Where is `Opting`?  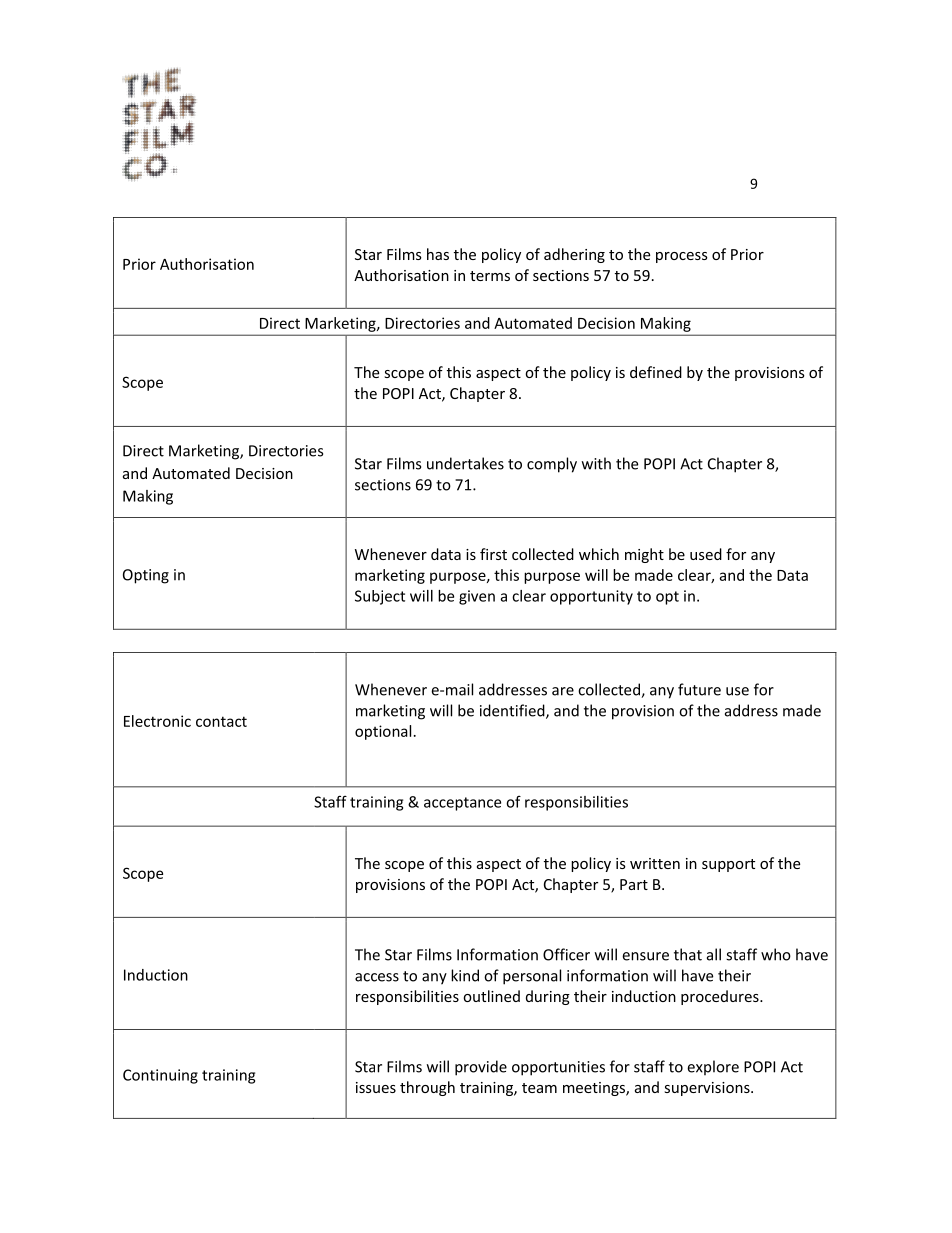 Opting is located at coordinates (146, 576).
